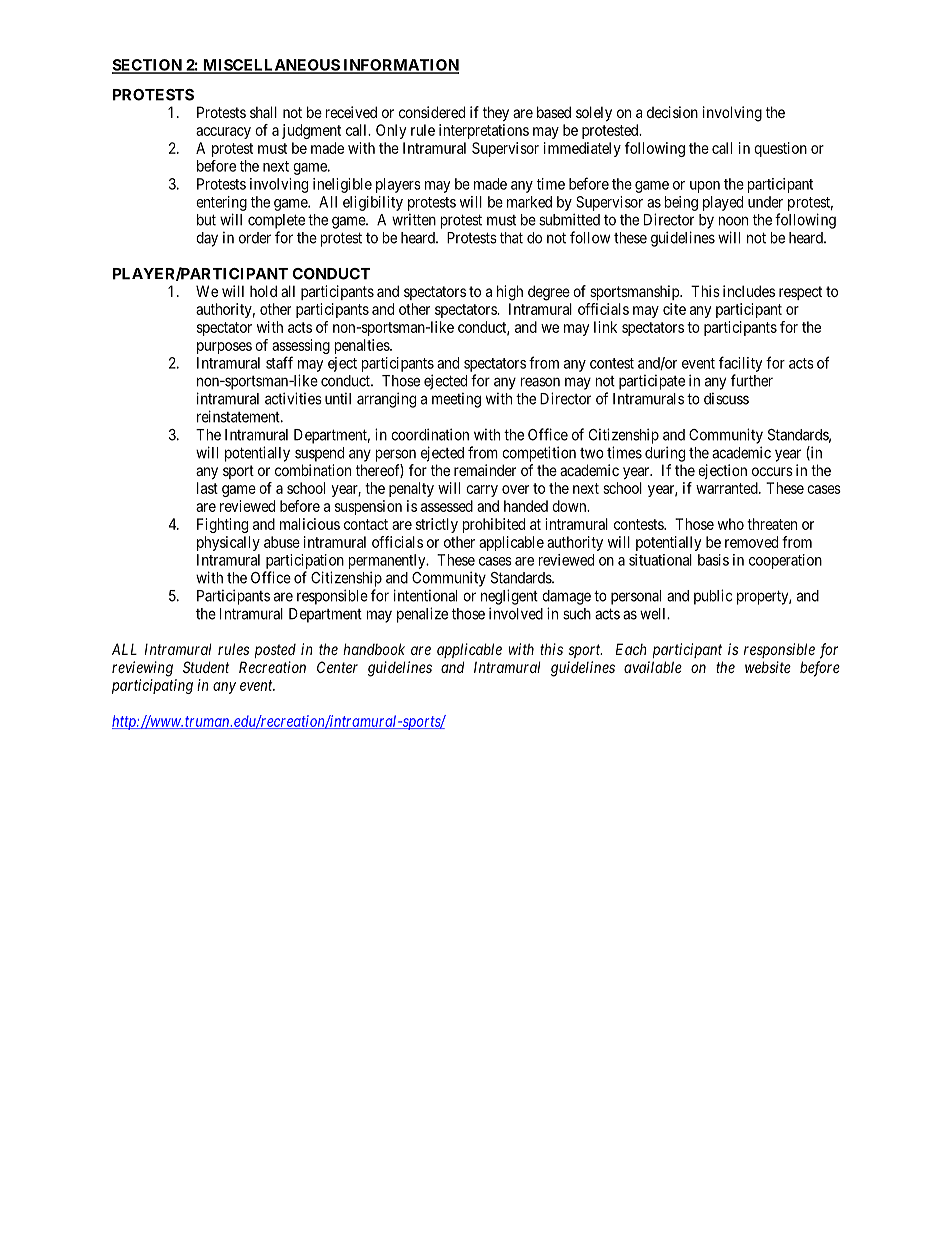 The width and height of the image is (952, 1233). Describe the element at coordinates (374, 649) in the image. I see `handbook` at that location.
